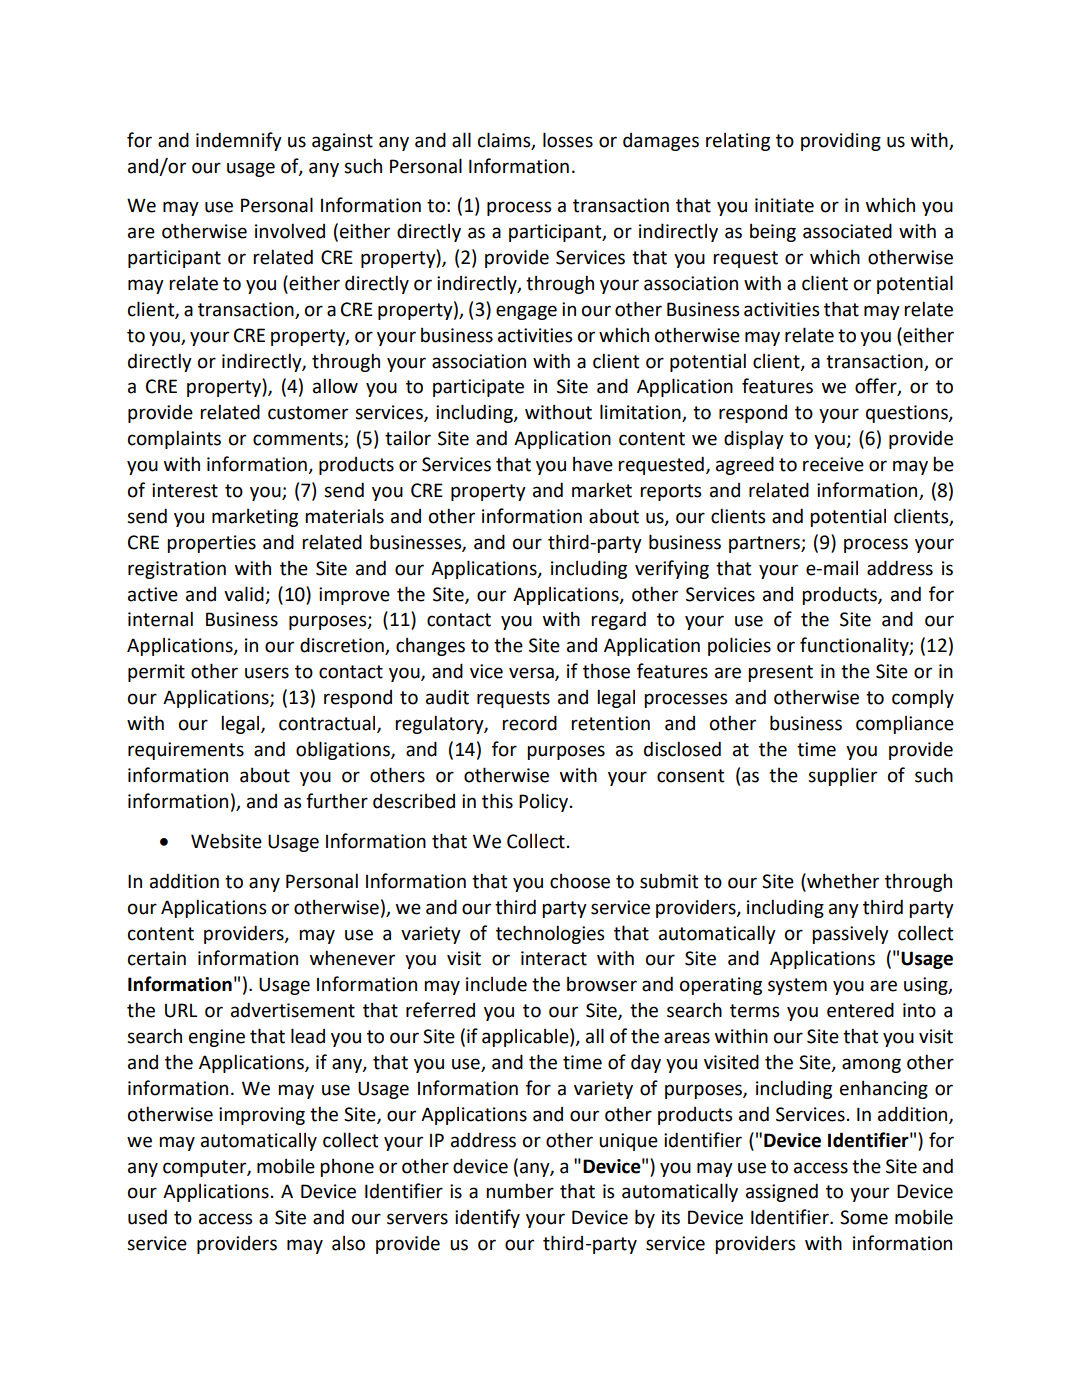 This image has height=1399, width=1081. Describe the element at coordinates (864, 1217) in the image. I see `Some` at that location.
